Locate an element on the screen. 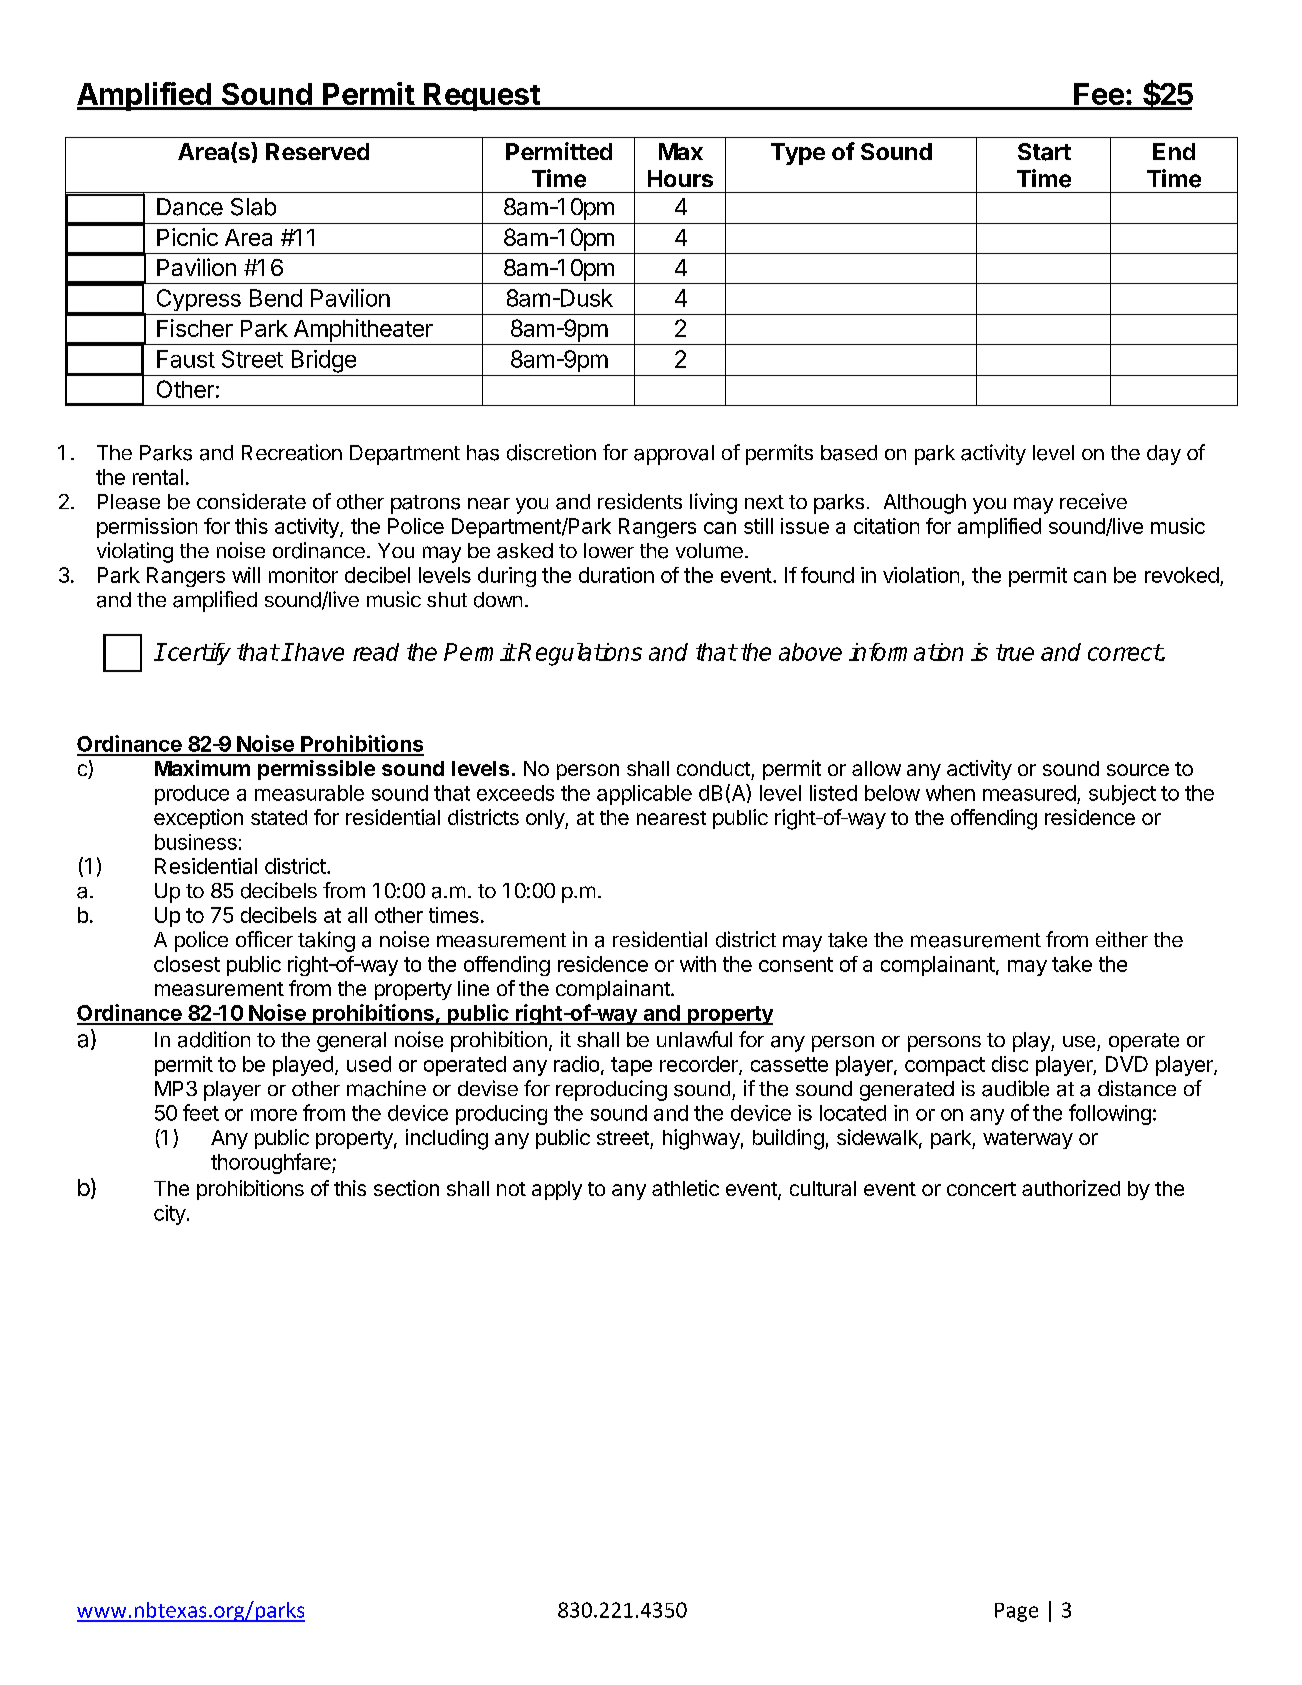 The width and height of the screenshot is (1302, 1685). authorized is located at coordinates (1071, 1188).
